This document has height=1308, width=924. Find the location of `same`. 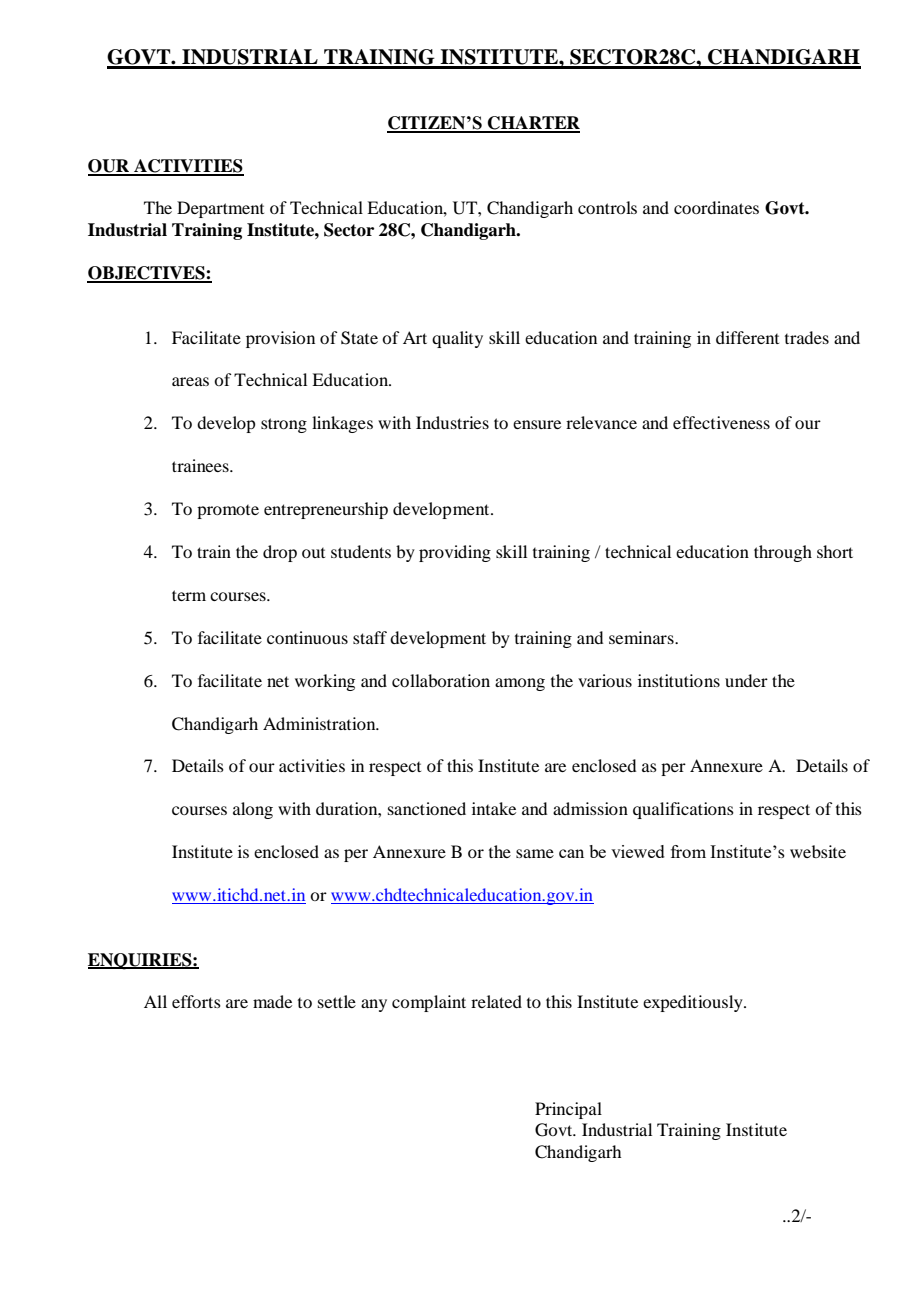

same is located at coordinates (535, 853).
